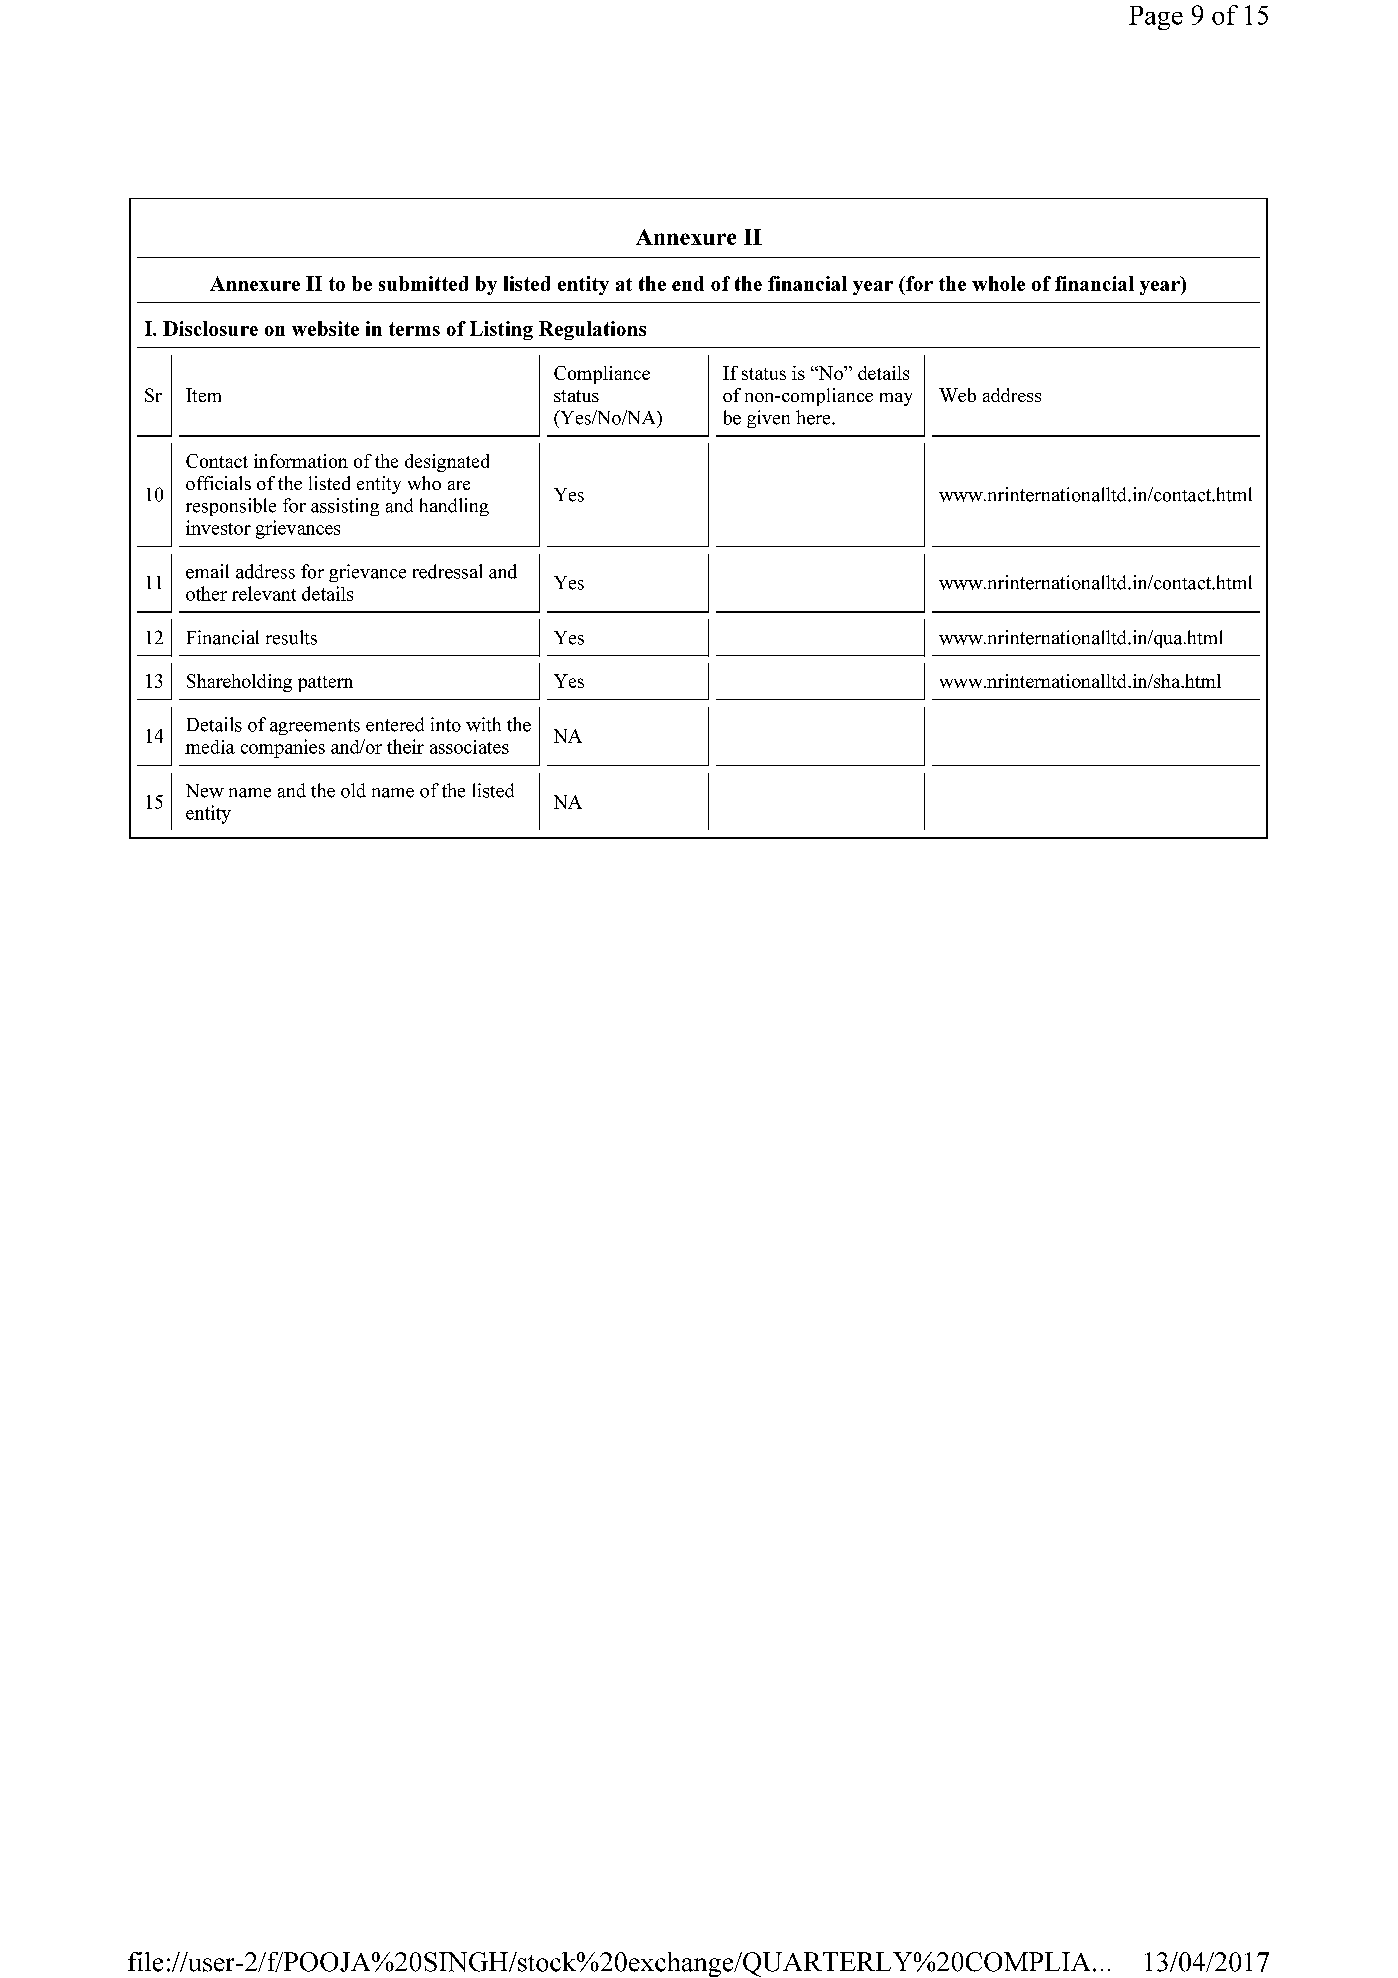 The height and width of the screenshot is (1978, 1398). Describe the element at coordinates (1156, 18) in the screenshot. I see `Page` at that location.
